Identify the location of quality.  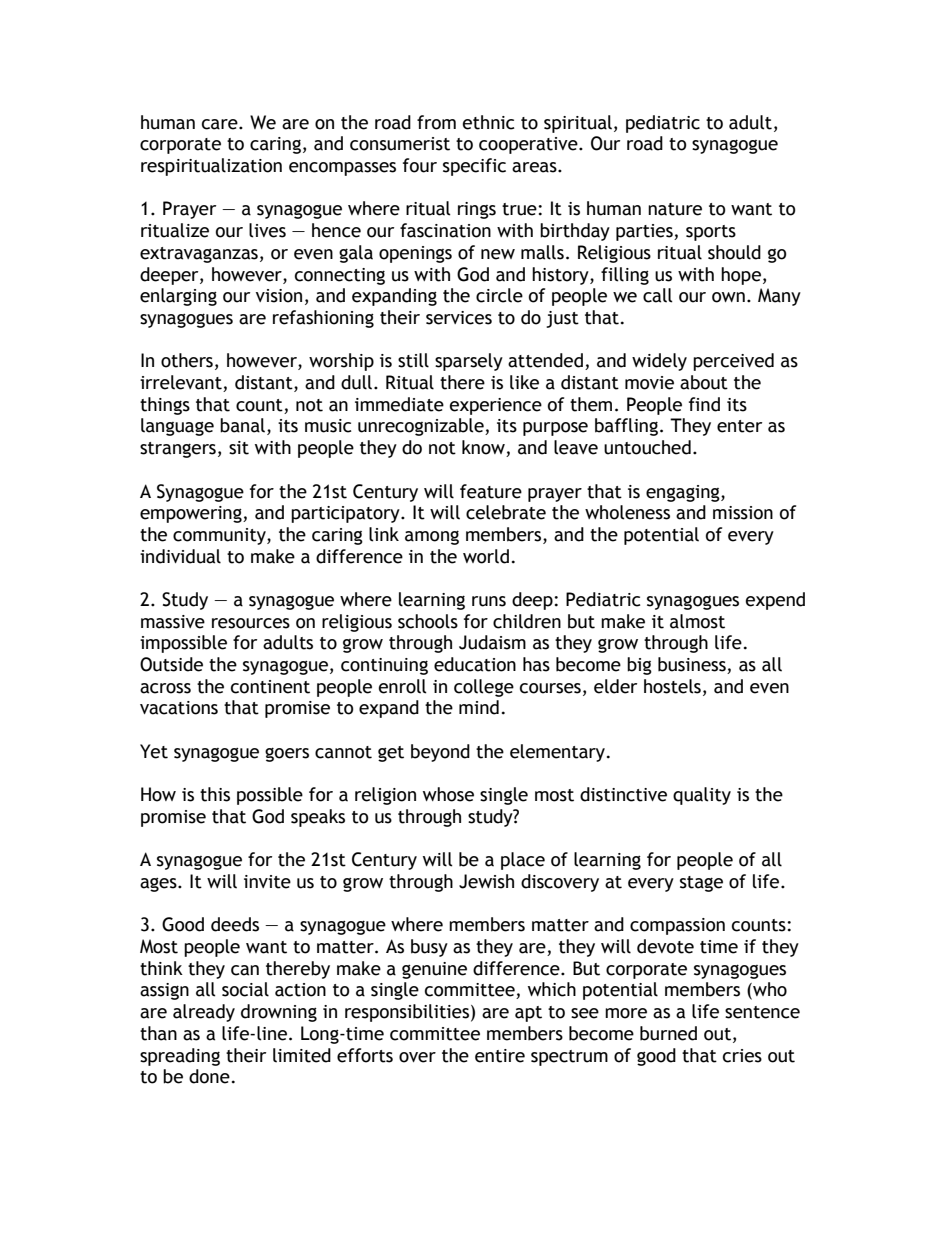
(702, 796).
